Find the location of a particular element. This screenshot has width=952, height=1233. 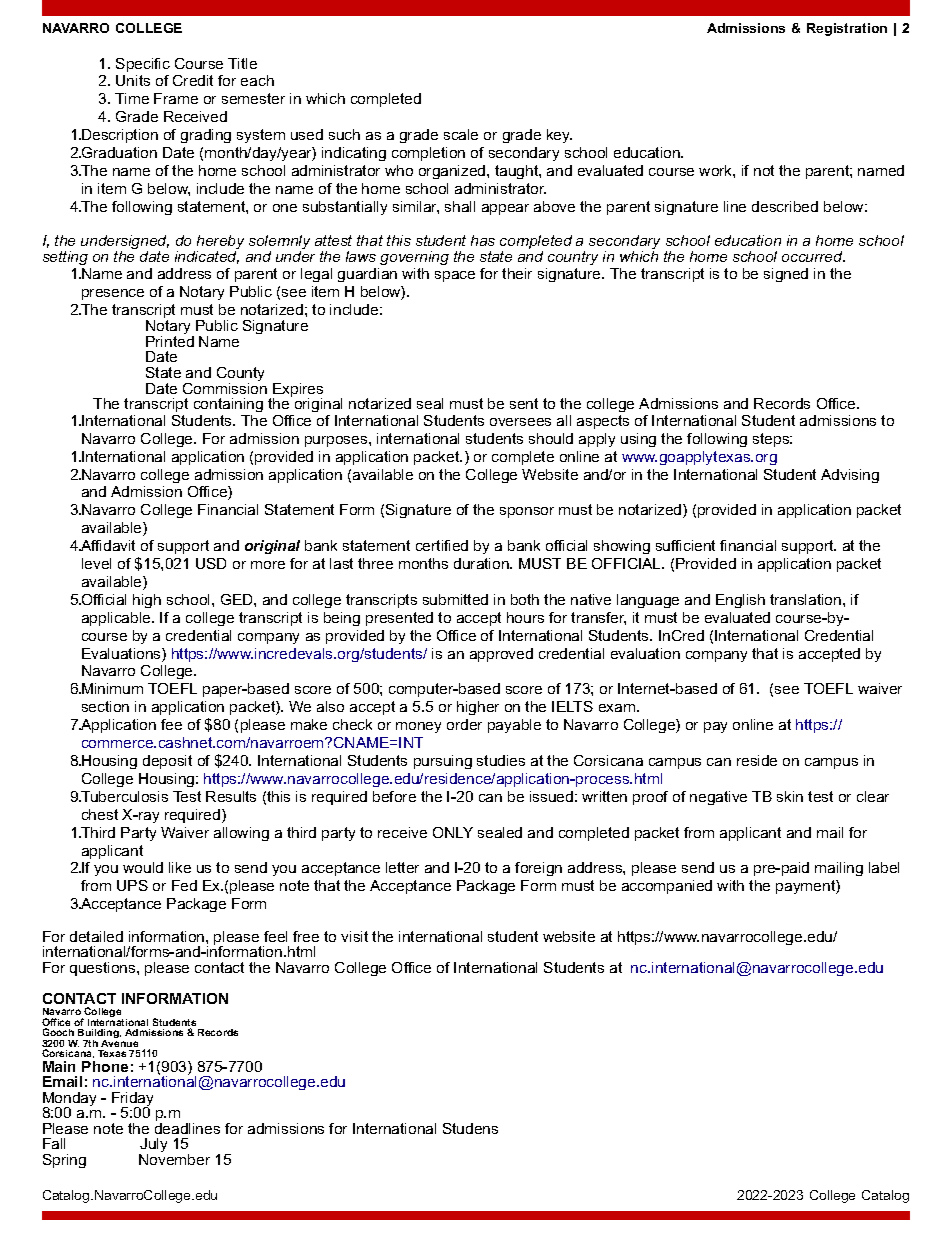

submitted is located at coordinates (455, 599).
